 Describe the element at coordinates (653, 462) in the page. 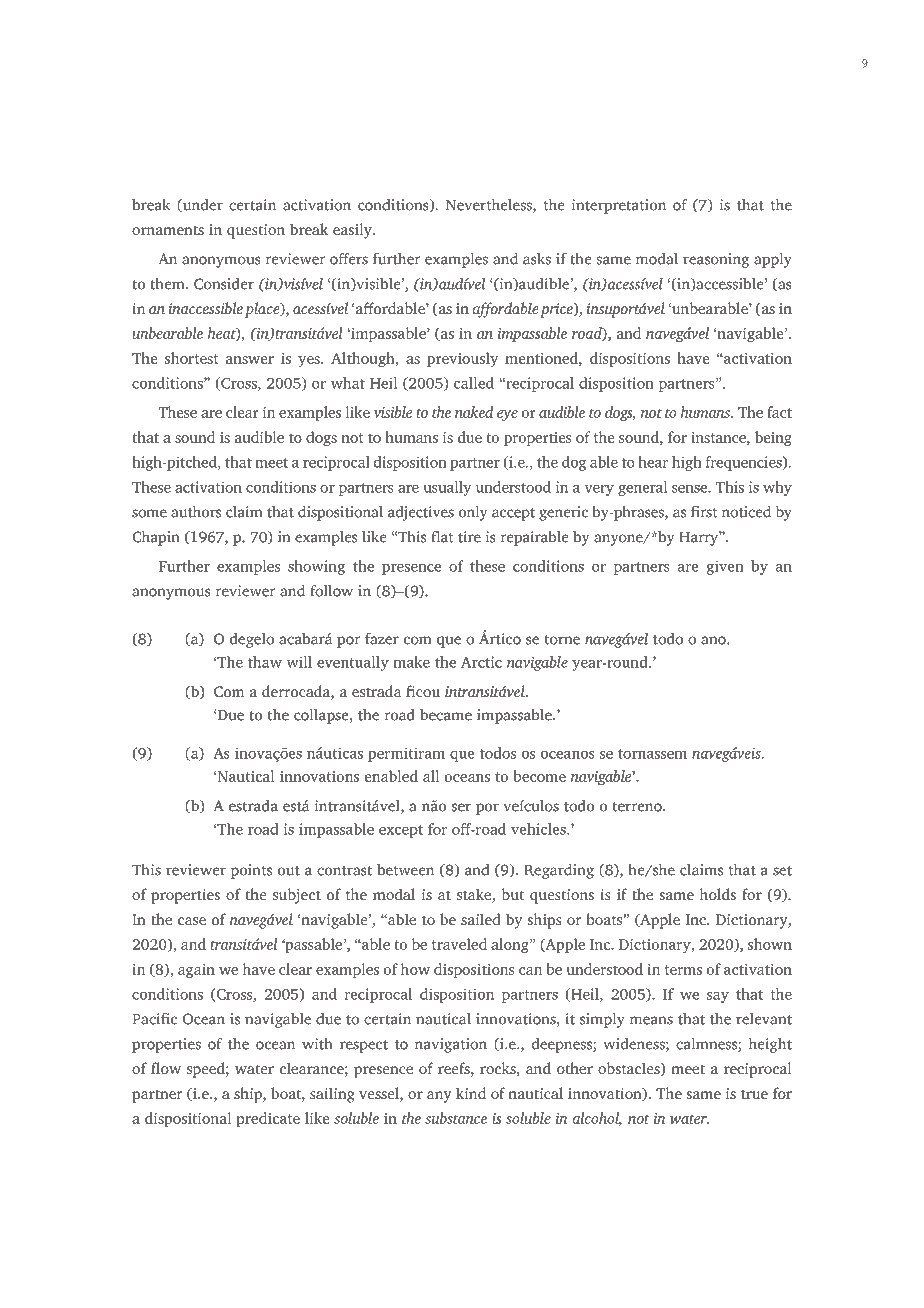

I see `hear` at that location.
